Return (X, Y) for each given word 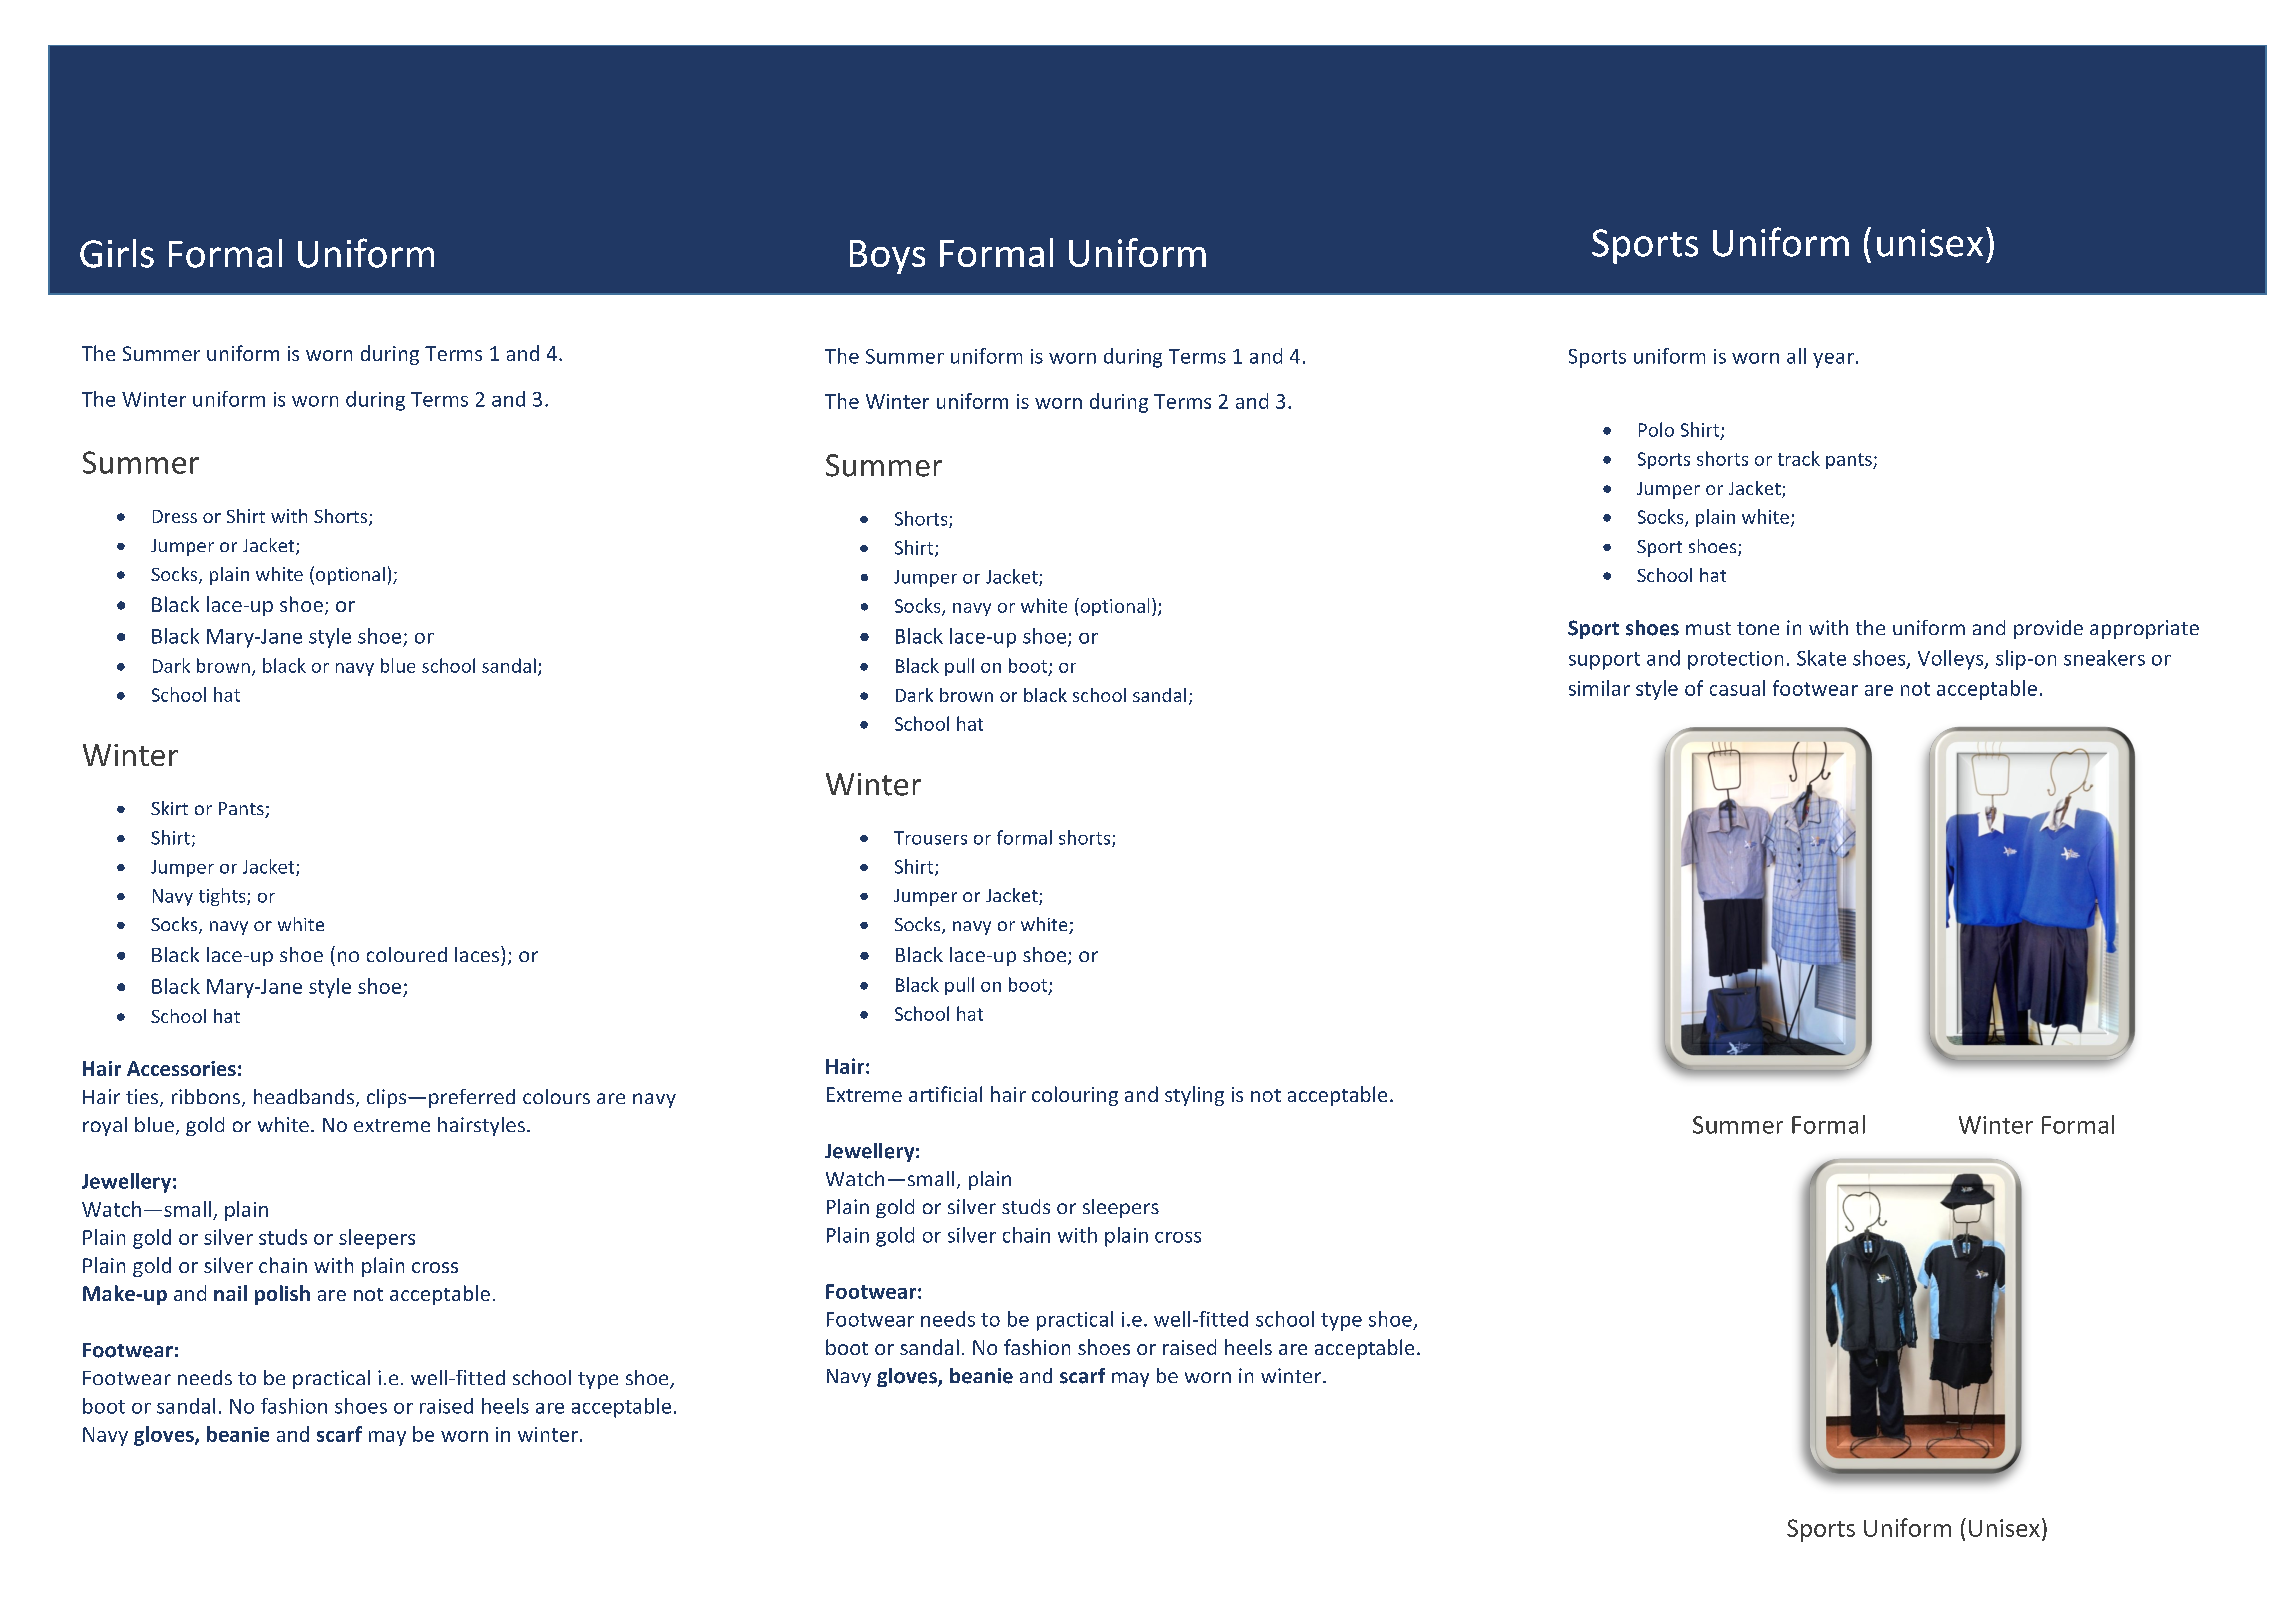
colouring (1075, 1096)
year (1833, 360)
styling (1194, 1096)
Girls (117, 253)
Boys (887, 257)
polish (282, 1295)
